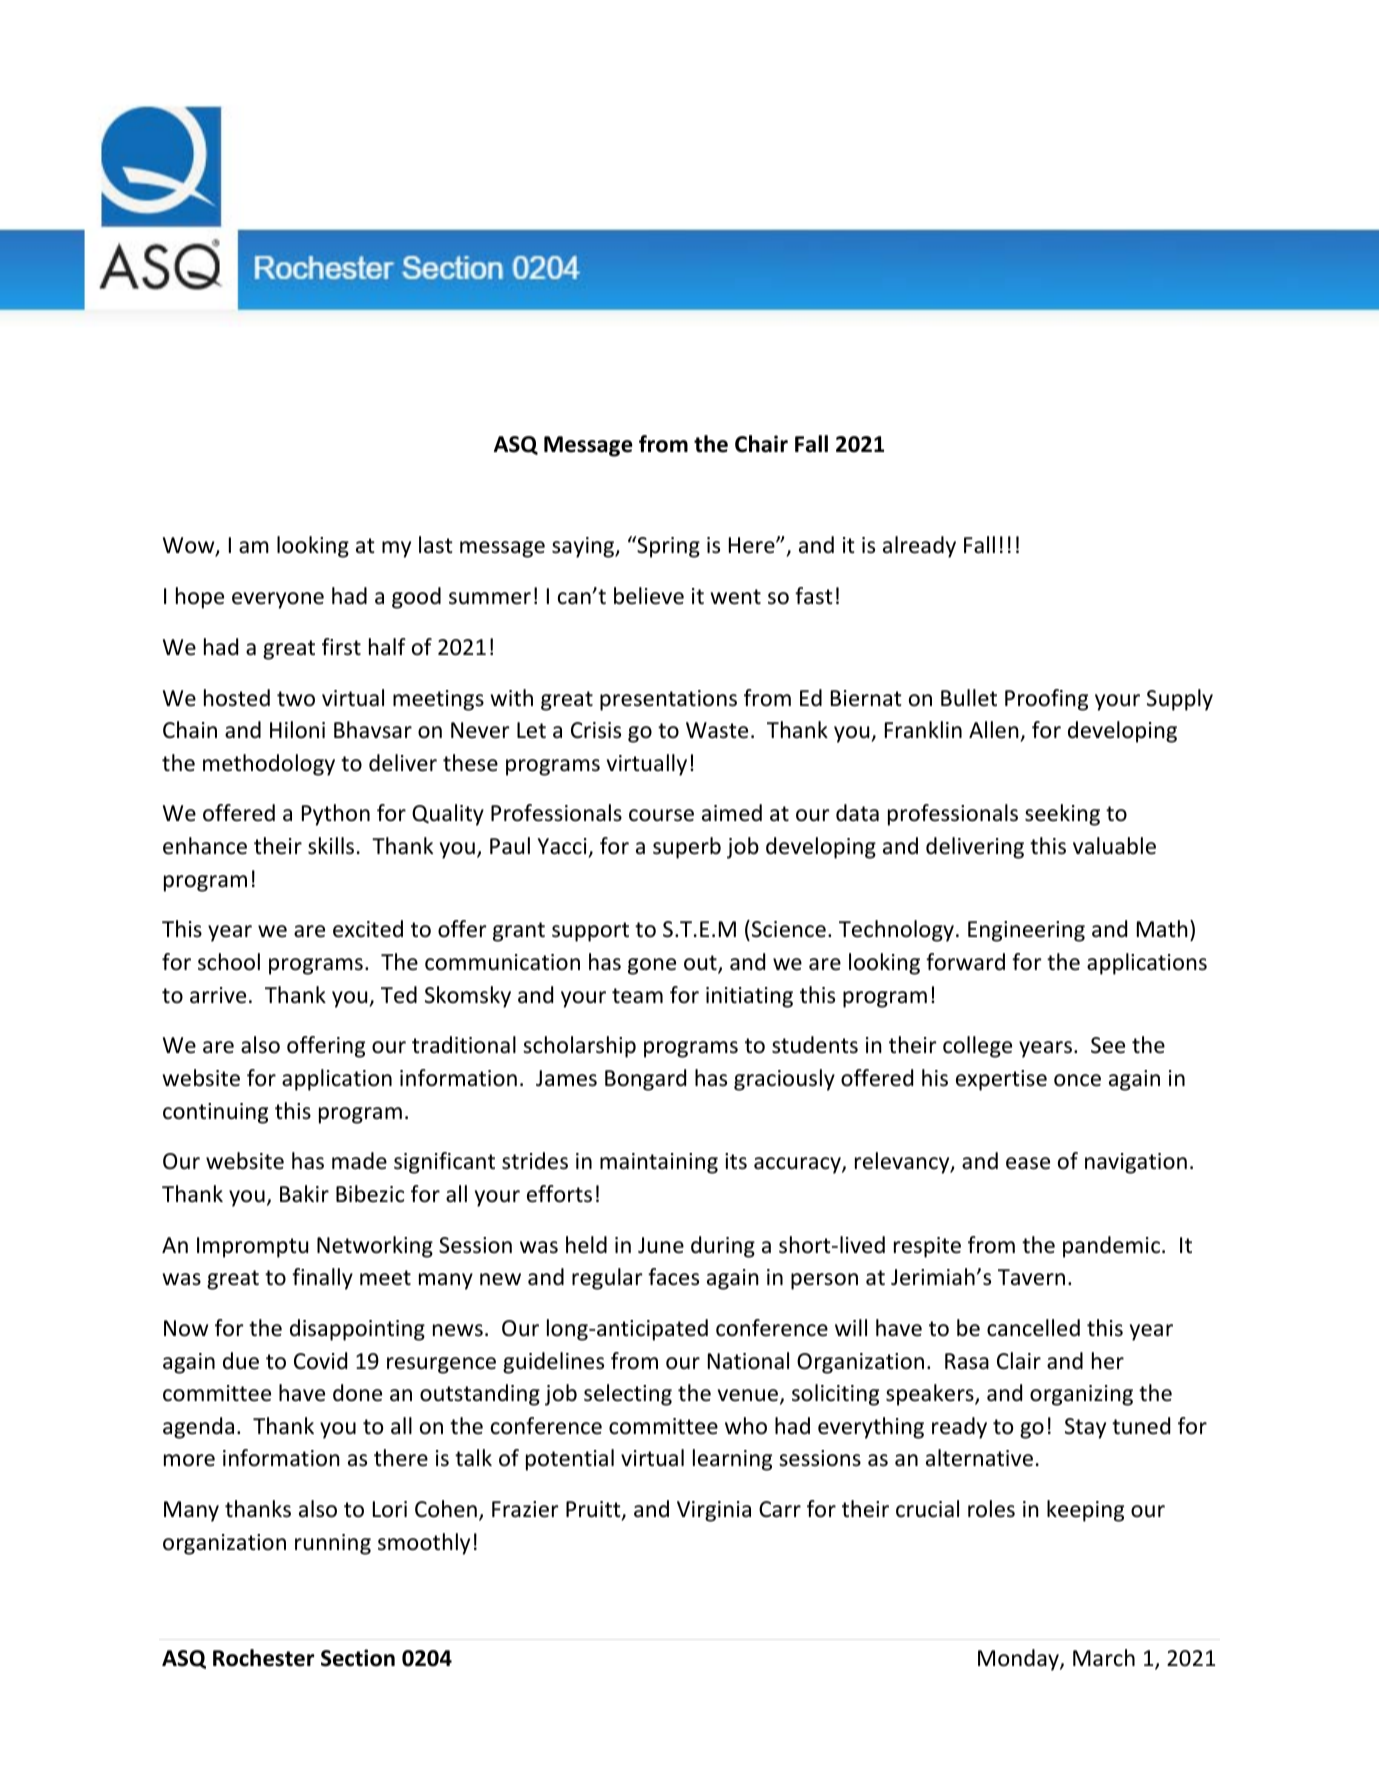  What do you see at coordinates (263, 1658) in the screenshot?
I see `Rochester` at bounding box center [263, 1658].
